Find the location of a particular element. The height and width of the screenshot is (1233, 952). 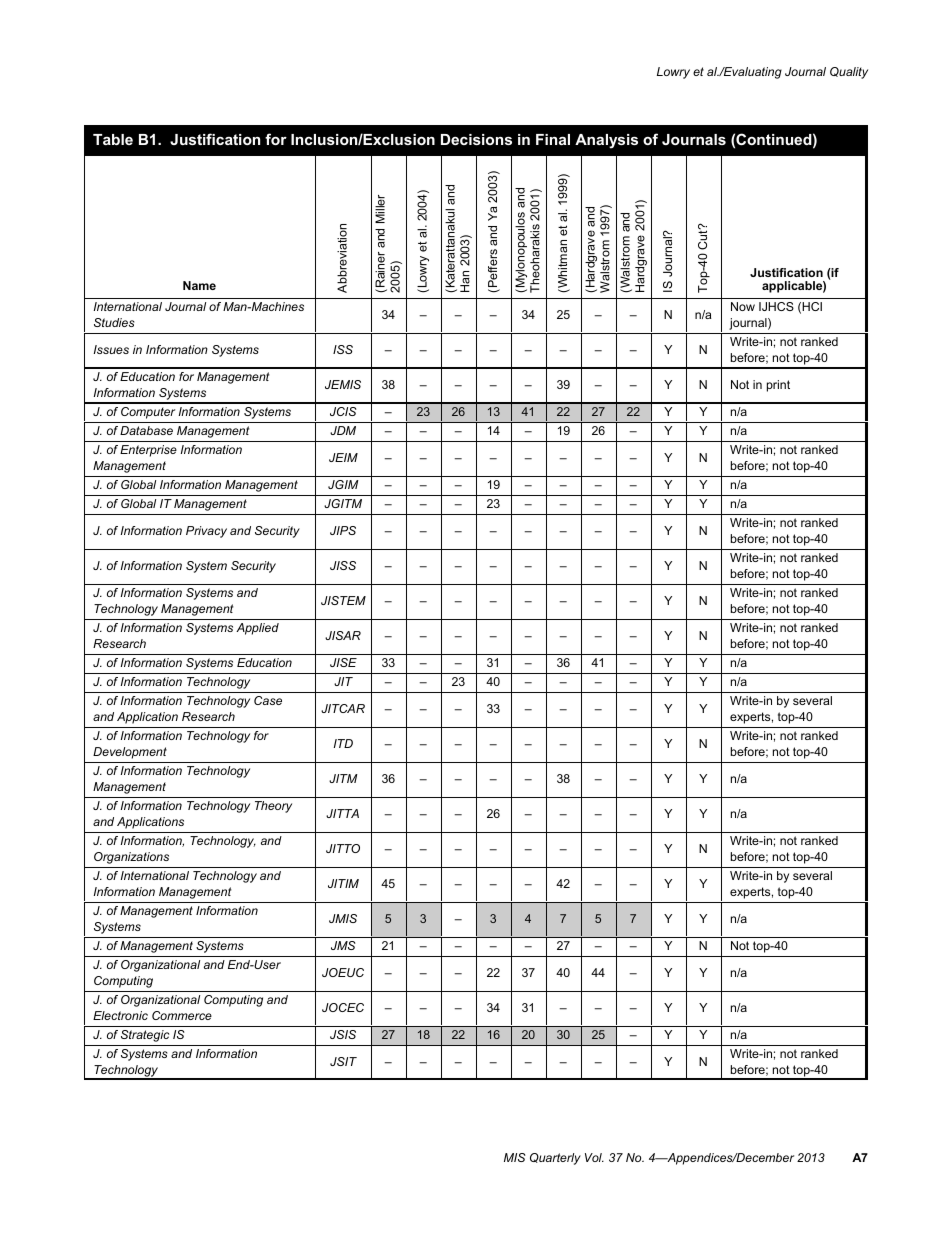

ITD is located at coordinates (343, 743).
